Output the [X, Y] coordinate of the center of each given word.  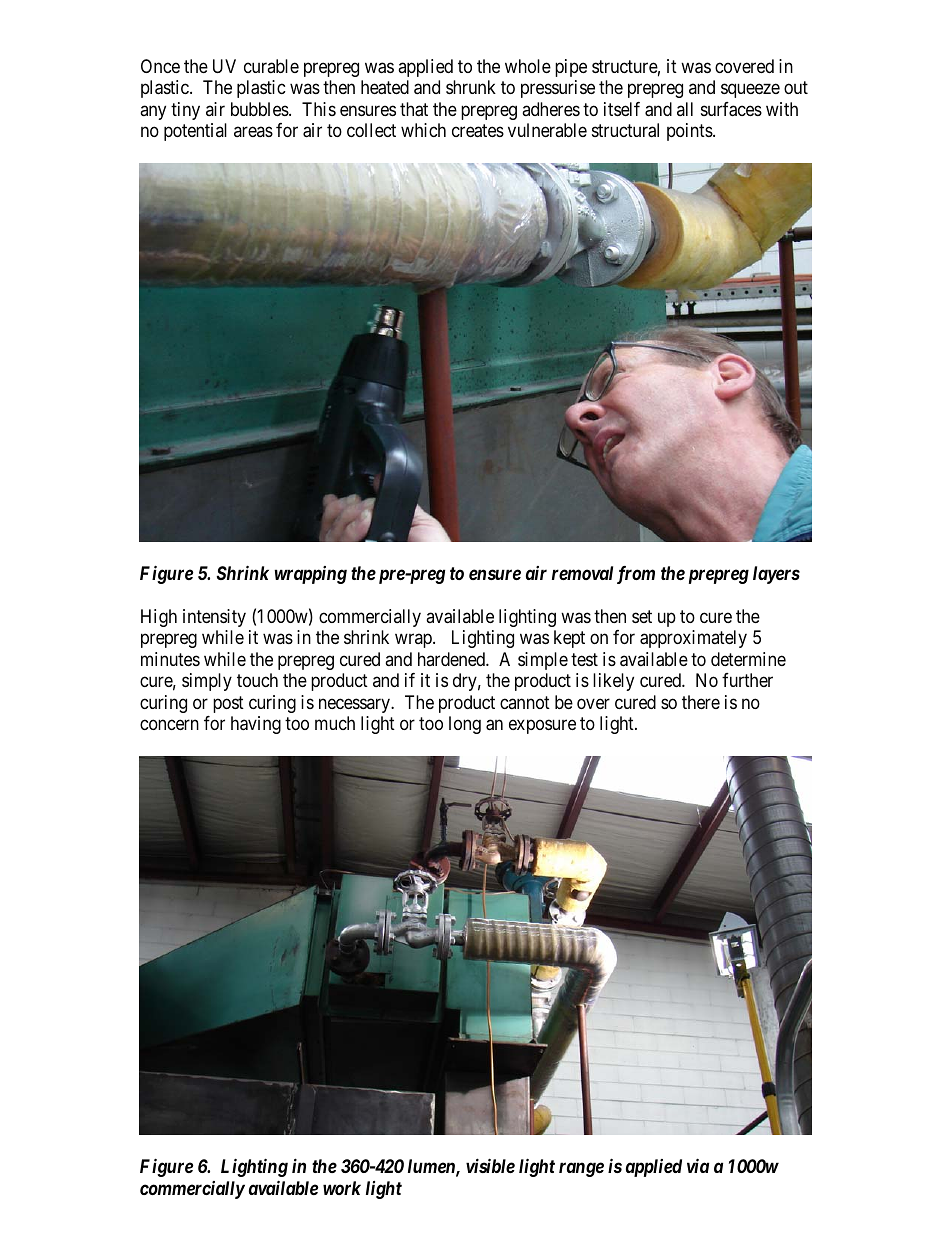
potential [195, 132]
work [342, 1188]
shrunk [471, 87]
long [465, 725]
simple [543, 661]
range [581, 1169]
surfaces [731, 109]
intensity [214, 618]
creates [478, 131]
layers [776, 575]
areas [253, 132]
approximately [693, 639]
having [256, 725]
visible [490, 1165]
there [701, 702]
